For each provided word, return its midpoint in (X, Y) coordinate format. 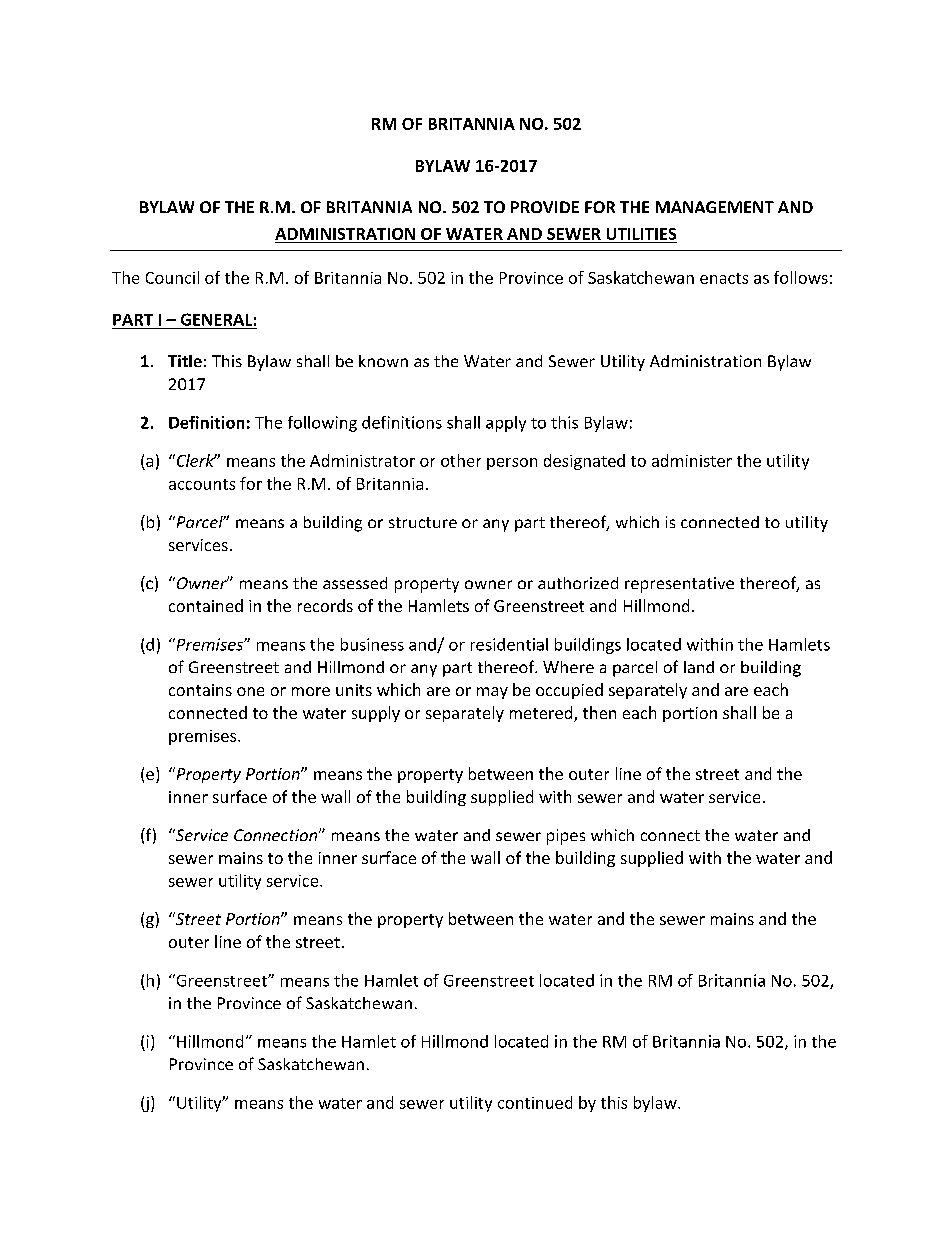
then (599, 712)
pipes (566, 837)
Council (172, 277)
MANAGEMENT (715, 207)
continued (535, 1102)
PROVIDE (545, 207)
